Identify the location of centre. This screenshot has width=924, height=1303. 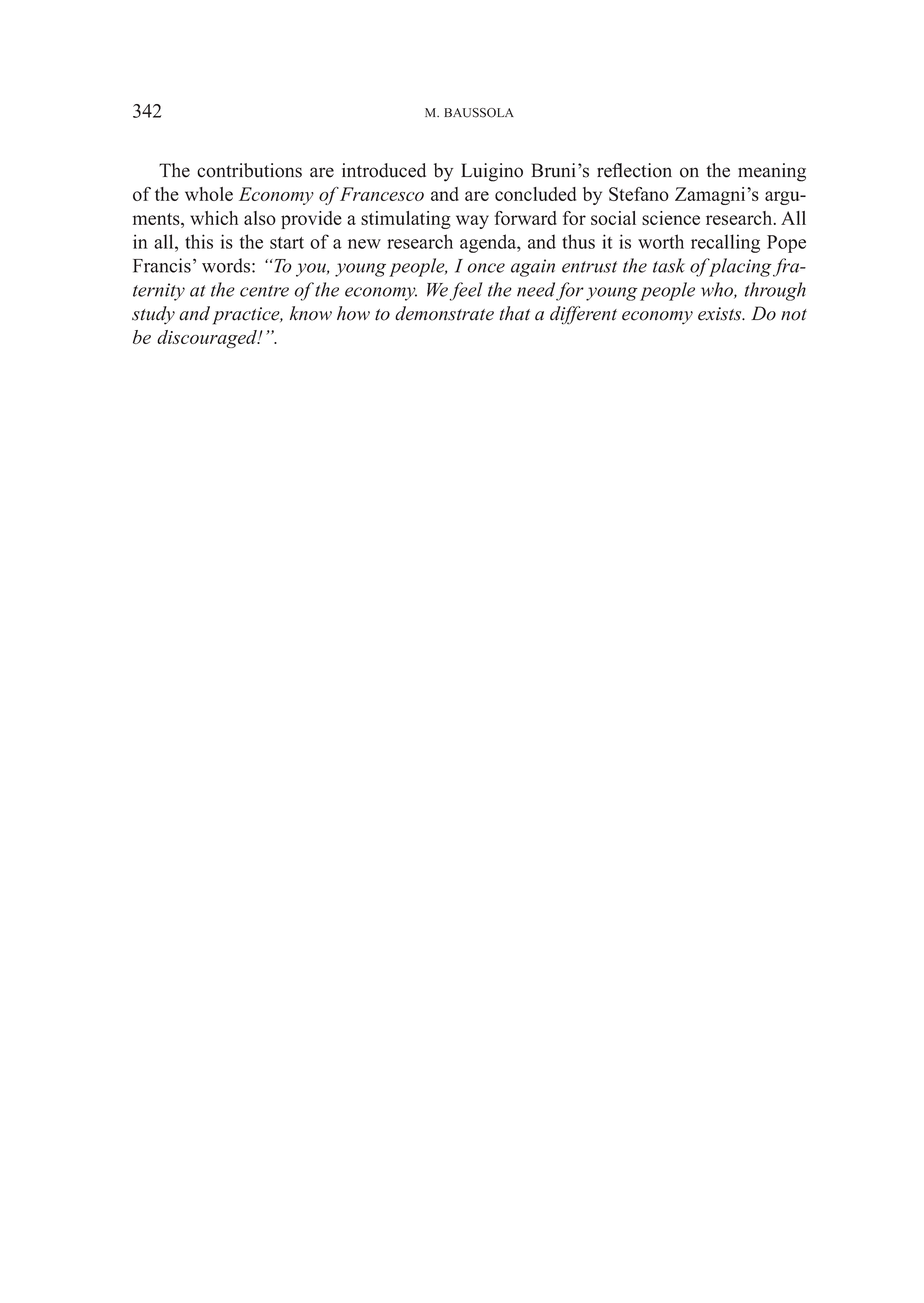
(264, 291).
